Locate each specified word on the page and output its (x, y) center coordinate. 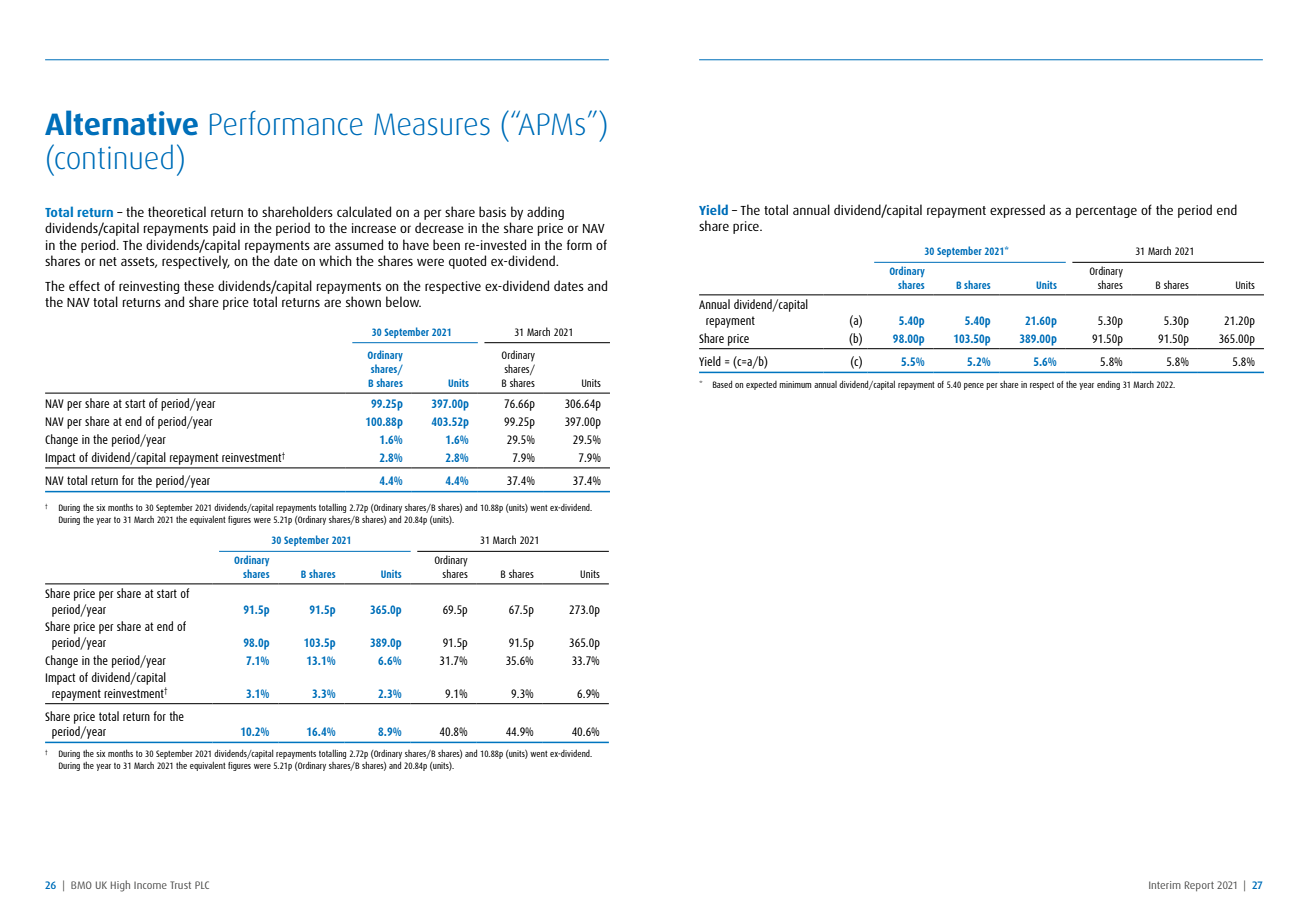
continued (113, 157)
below (403, 301)
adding (545, 213)
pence (974, 386)
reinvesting (149, 287)
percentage (1106, 212)
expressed (1017, 211)
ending (1108, 385)
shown (363, 301)
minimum (795, 384)
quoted (467, 262)
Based (722, 384)
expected (761, 385)
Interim (1165, 885)
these (199, 285)
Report (1199, 886)
